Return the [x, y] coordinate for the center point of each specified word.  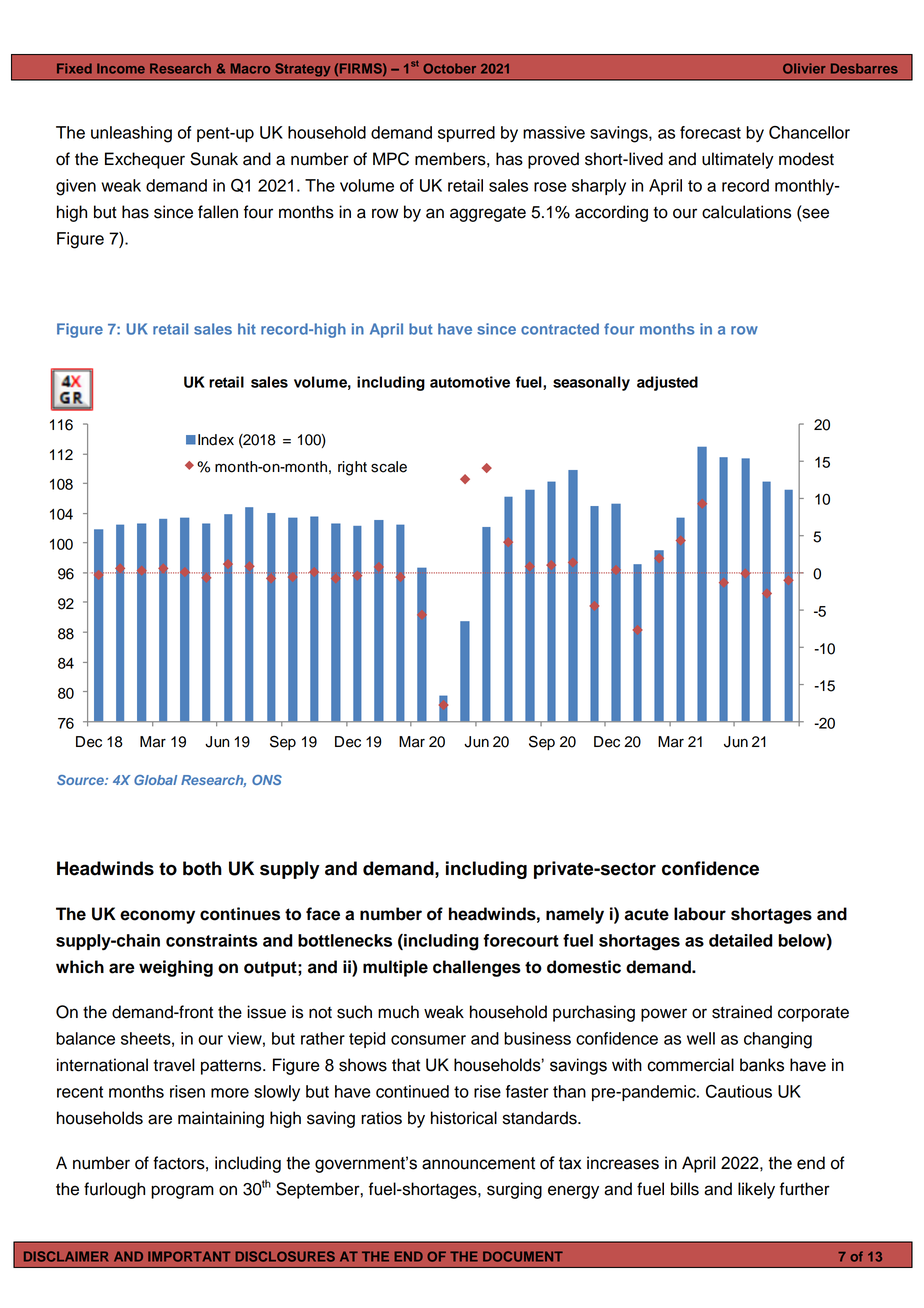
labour [700, 914]
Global [155, 780]
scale [389, 467]
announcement [478, 1163]
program [182, 1192]
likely [756, 1190]
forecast [710, 132]
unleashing [131, 134]
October [449, 68]
